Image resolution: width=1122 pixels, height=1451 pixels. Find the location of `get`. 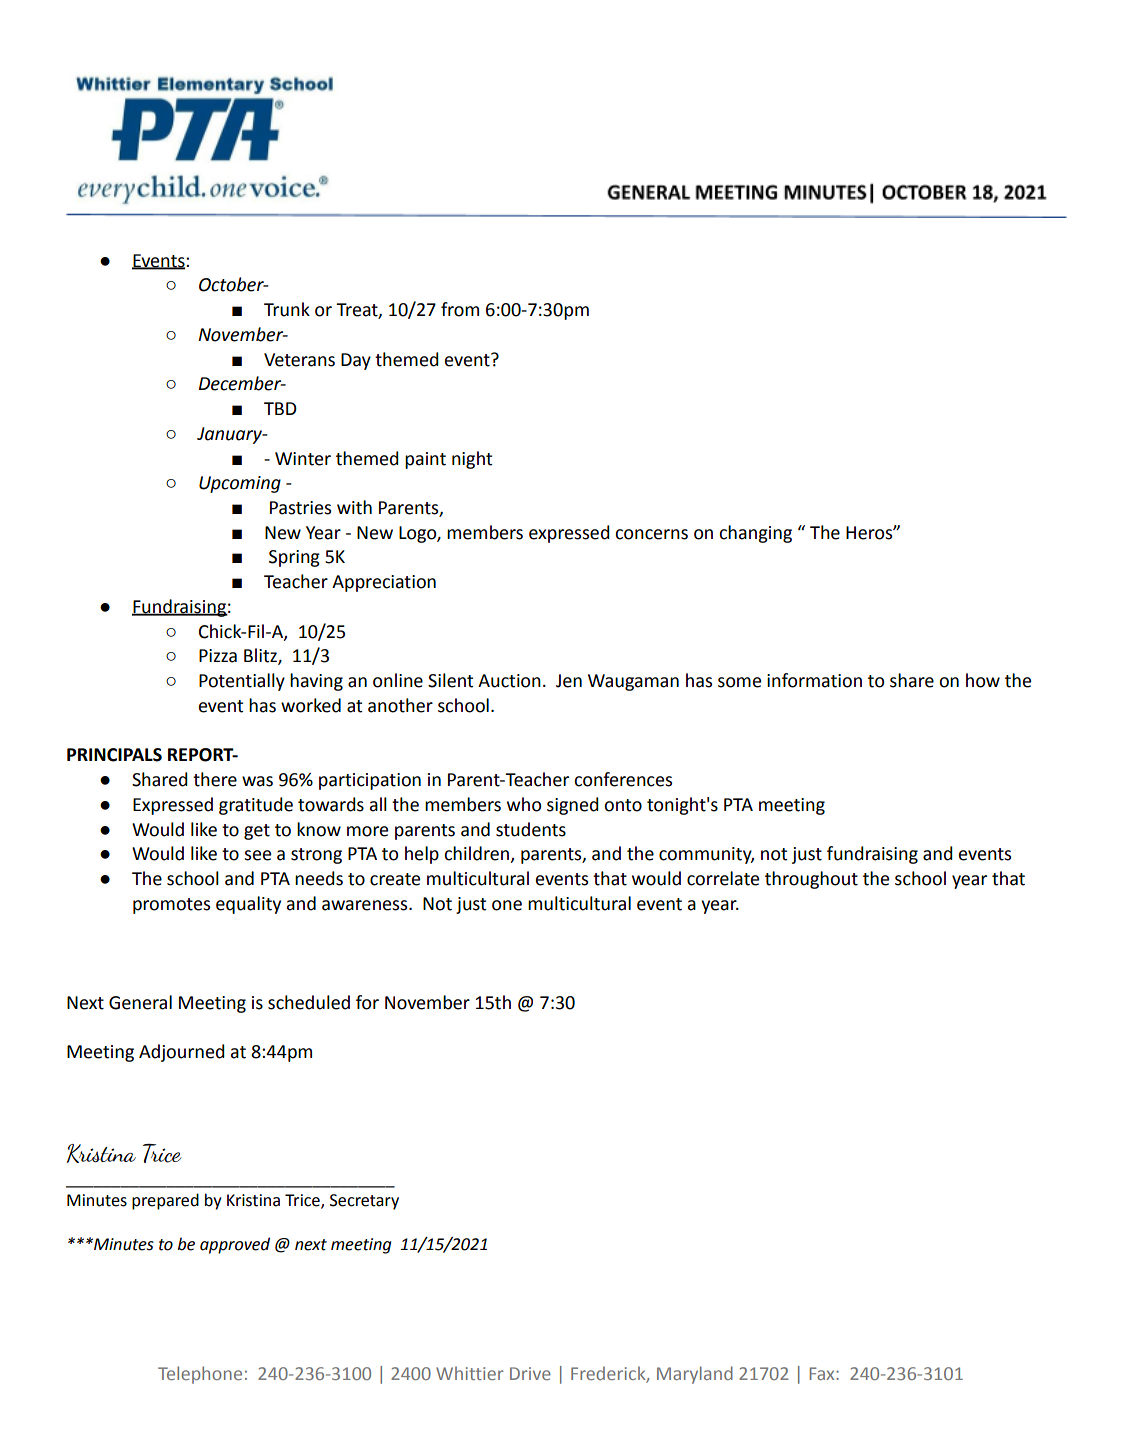

get is located at coordinates (257, 832).
